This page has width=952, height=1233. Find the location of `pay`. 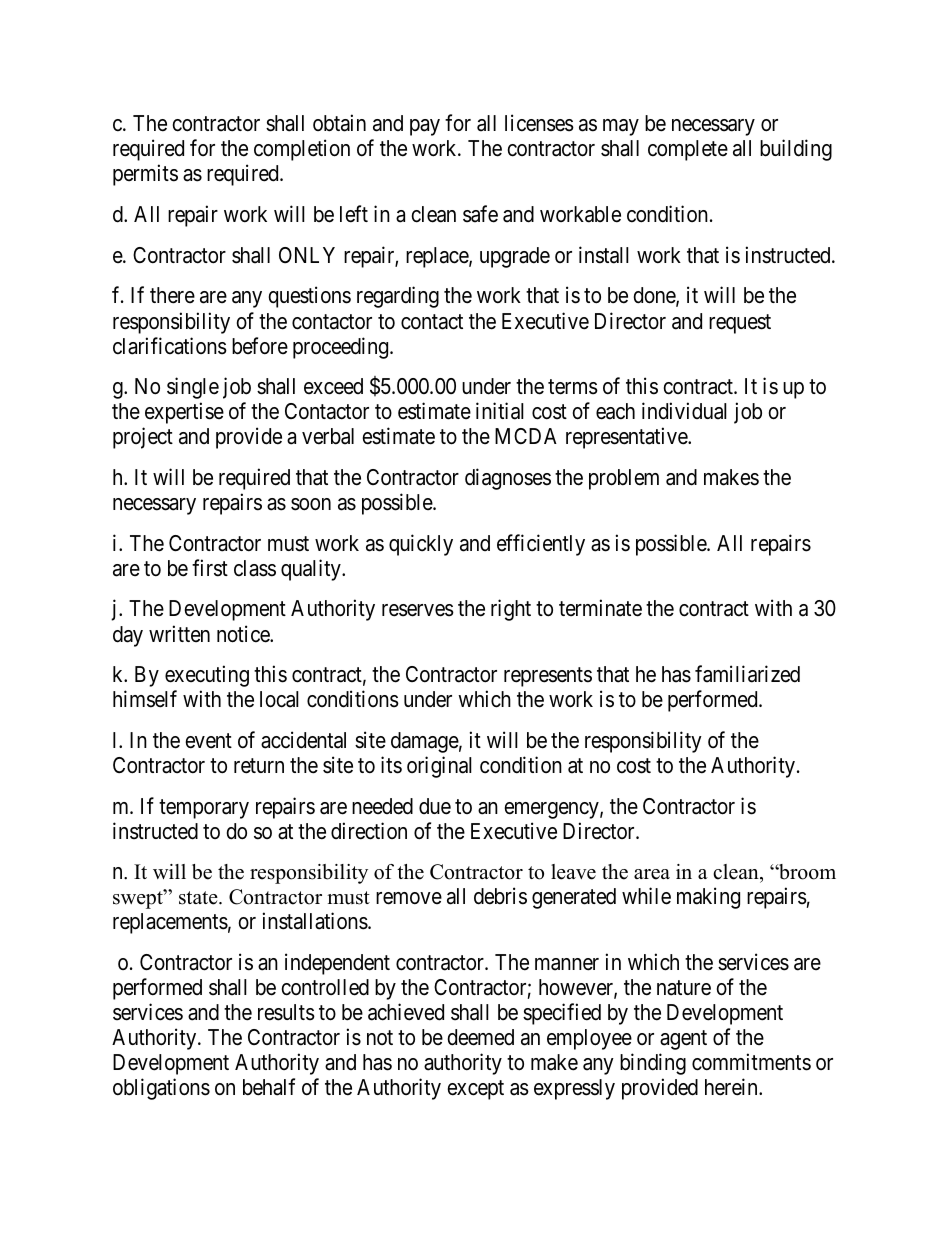

pay is located at coordinates (425, 127).
